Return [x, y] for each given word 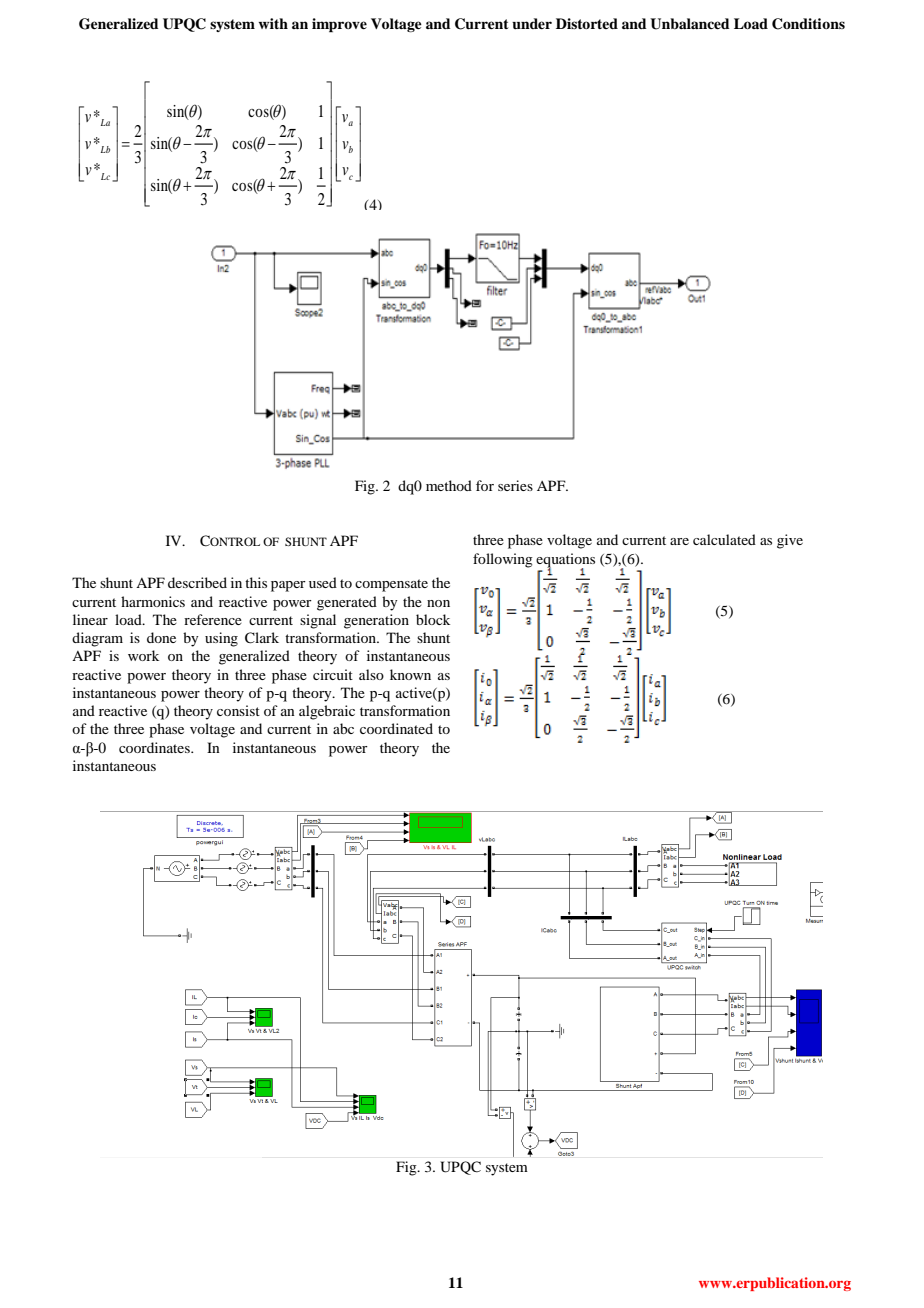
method [449, 485]
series [515, 485]
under [532, 24]
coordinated [396, 728]
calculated [724, 539]
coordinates [155, 747]
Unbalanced [690, 24]
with [273, 23]
